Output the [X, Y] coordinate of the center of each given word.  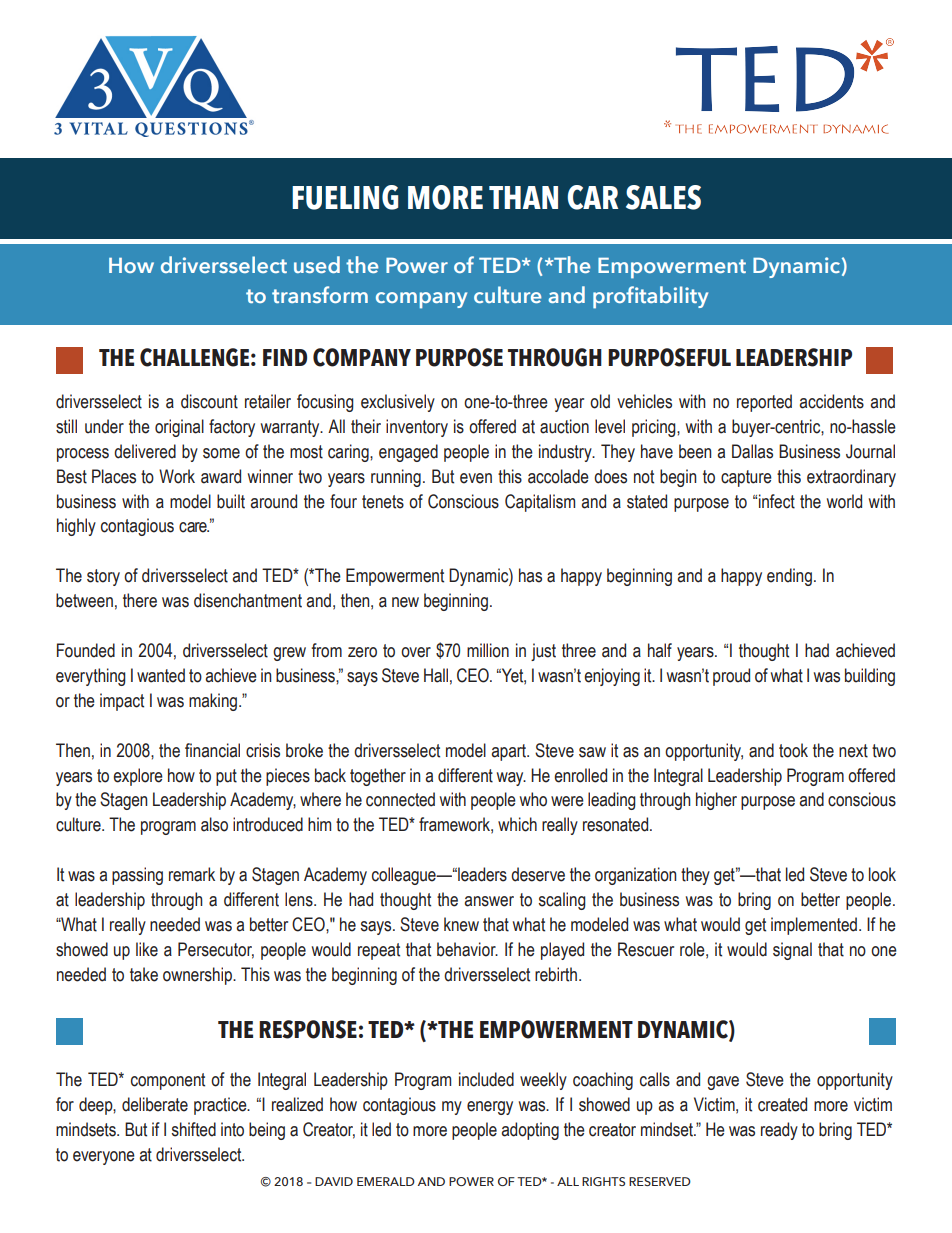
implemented [815, 926]
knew [461, 924]
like [147, 949]
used [317, 264]
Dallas [752, 451]
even [476, 478]
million [488, 650]
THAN [523, 197]
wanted [161, 675]
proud [731, 677]
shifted [194, 1129]
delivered [145, 451]
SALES [663, 197]
